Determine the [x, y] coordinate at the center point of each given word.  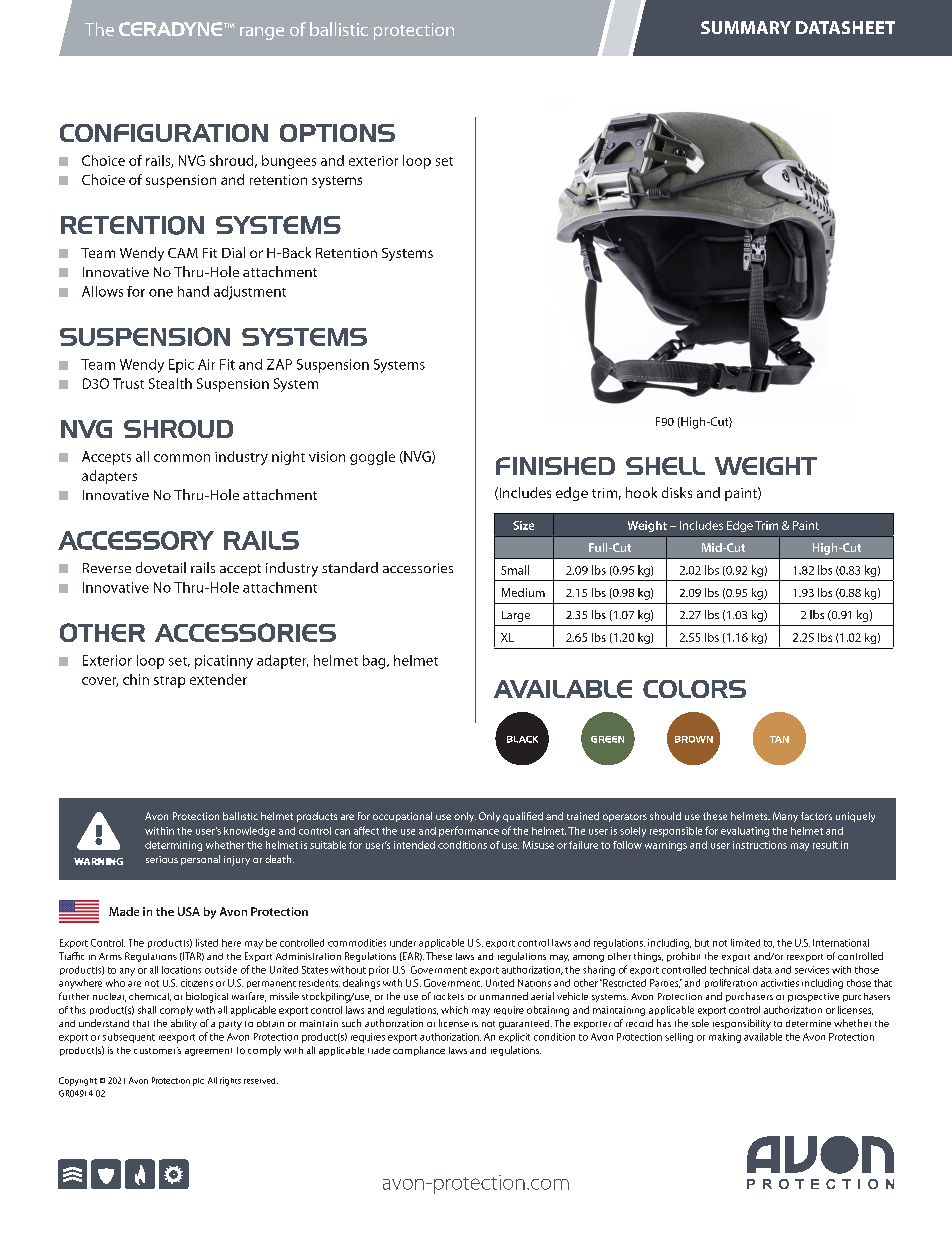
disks [677, 492]
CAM [183, 253]
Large [516, 616]
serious [162, 859]
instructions [760, 845]
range [262, 33]
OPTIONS [337, 133]
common [182, 458]
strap [169, 682]
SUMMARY [746, 27]
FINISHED [555, 466]
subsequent [129, 1038]
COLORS [694, 689]
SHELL [665, 466]
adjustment [250, 293]
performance [469, 831]
